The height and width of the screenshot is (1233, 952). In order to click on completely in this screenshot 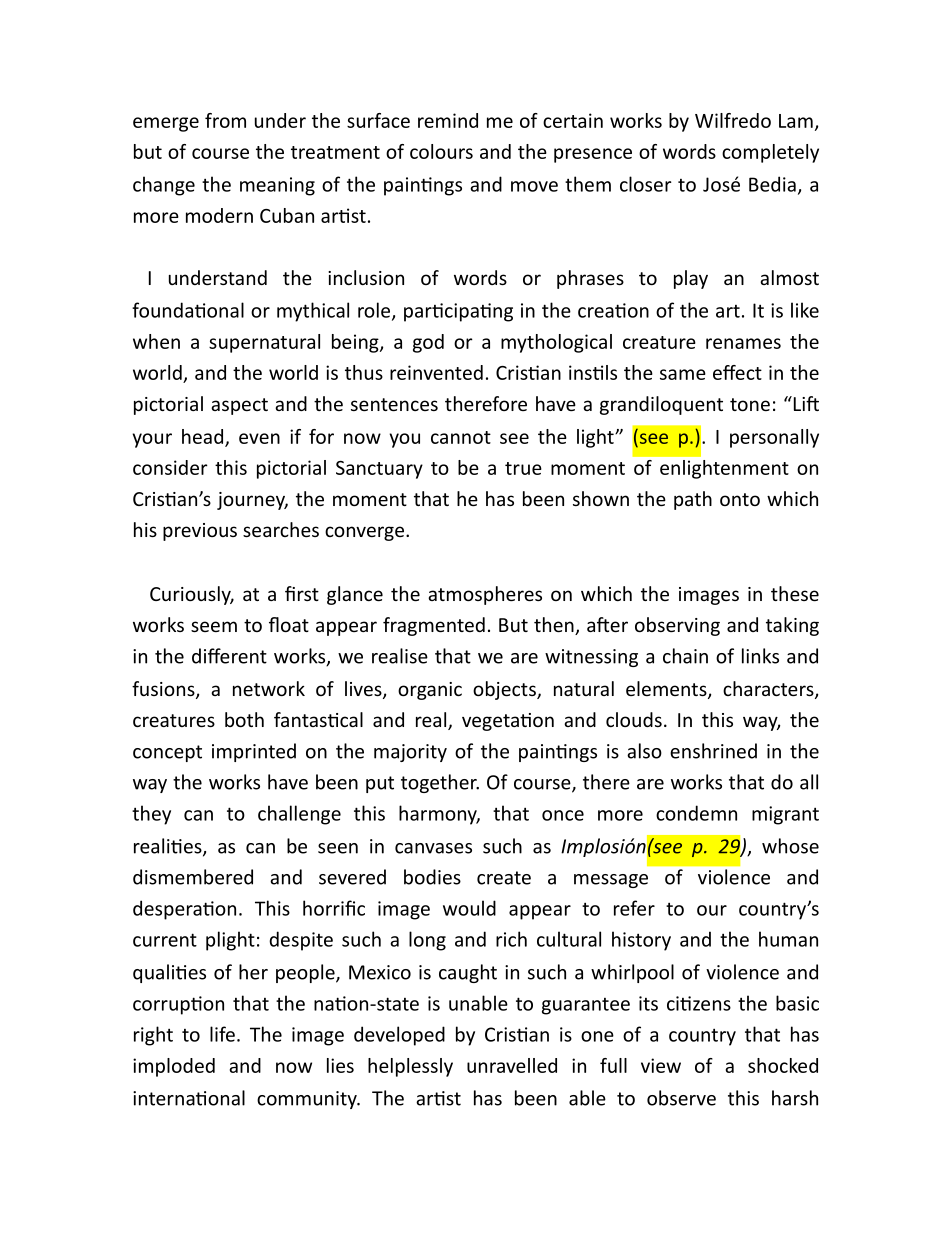, I will do `click(770, 153)`.
